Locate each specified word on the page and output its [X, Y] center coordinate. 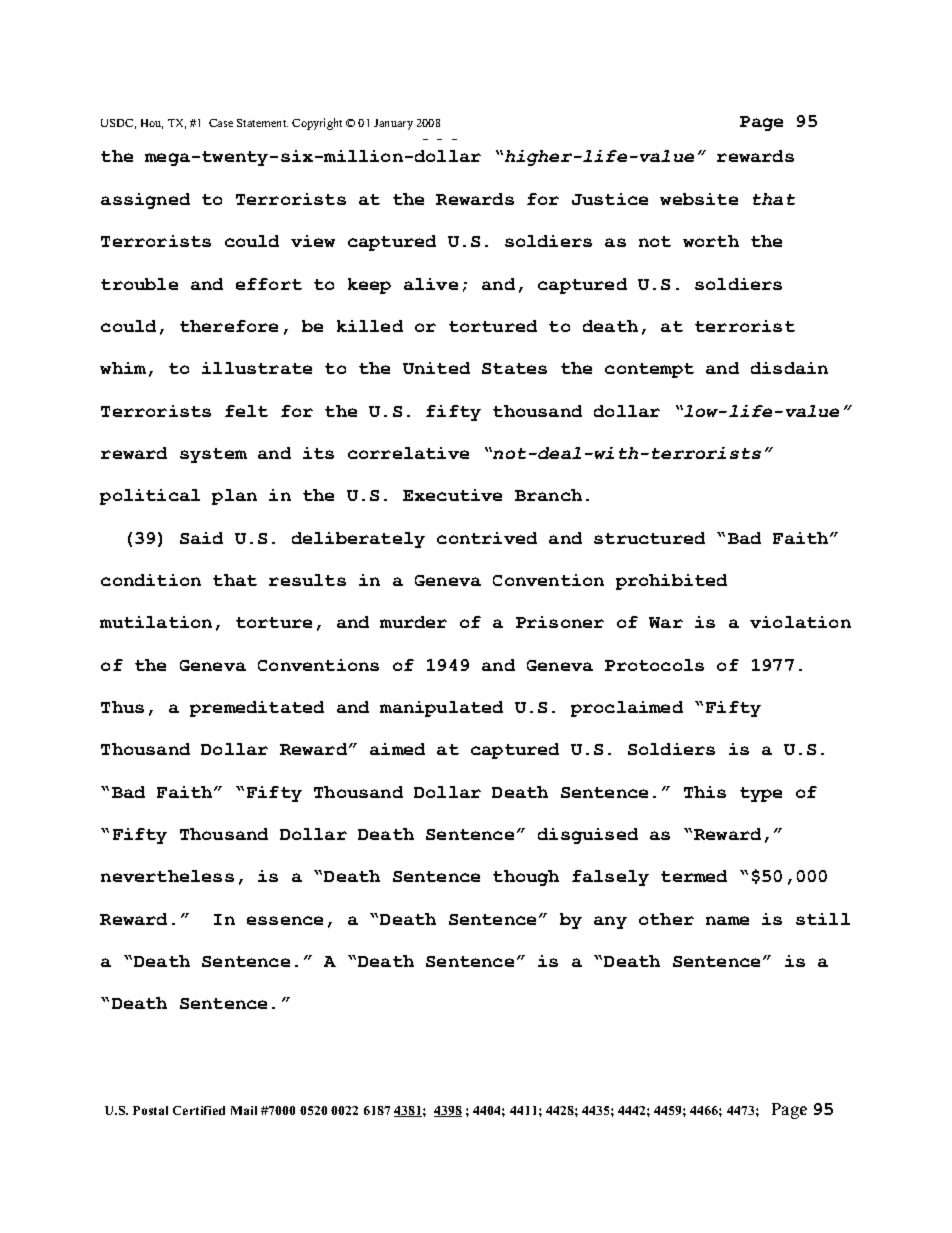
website [699, 199]
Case [221, 123]
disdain [789, 368]
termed [694, 876]
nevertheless [167, 876]
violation [800, 622]
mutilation [156, 622]
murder [413, 622]
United [436, 368]
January [393, 124]
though [526, 878]
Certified [199, 1110]
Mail [244, 1110]
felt [246, 411]
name [727, 920]
